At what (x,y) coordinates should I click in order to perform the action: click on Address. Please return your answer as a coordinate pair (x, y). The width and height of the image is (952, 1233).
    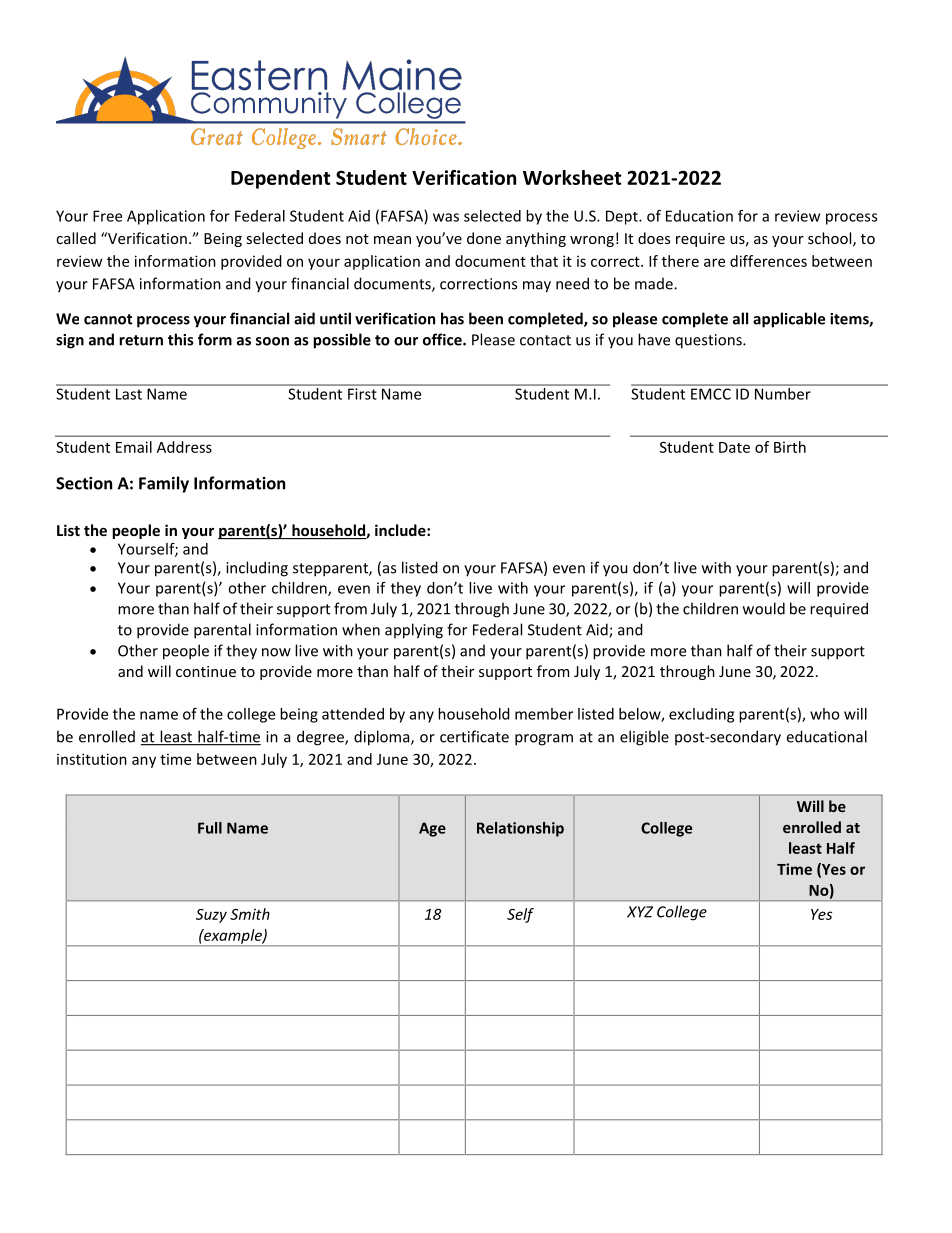
    Looking at the image, I should click on (184, 447).
